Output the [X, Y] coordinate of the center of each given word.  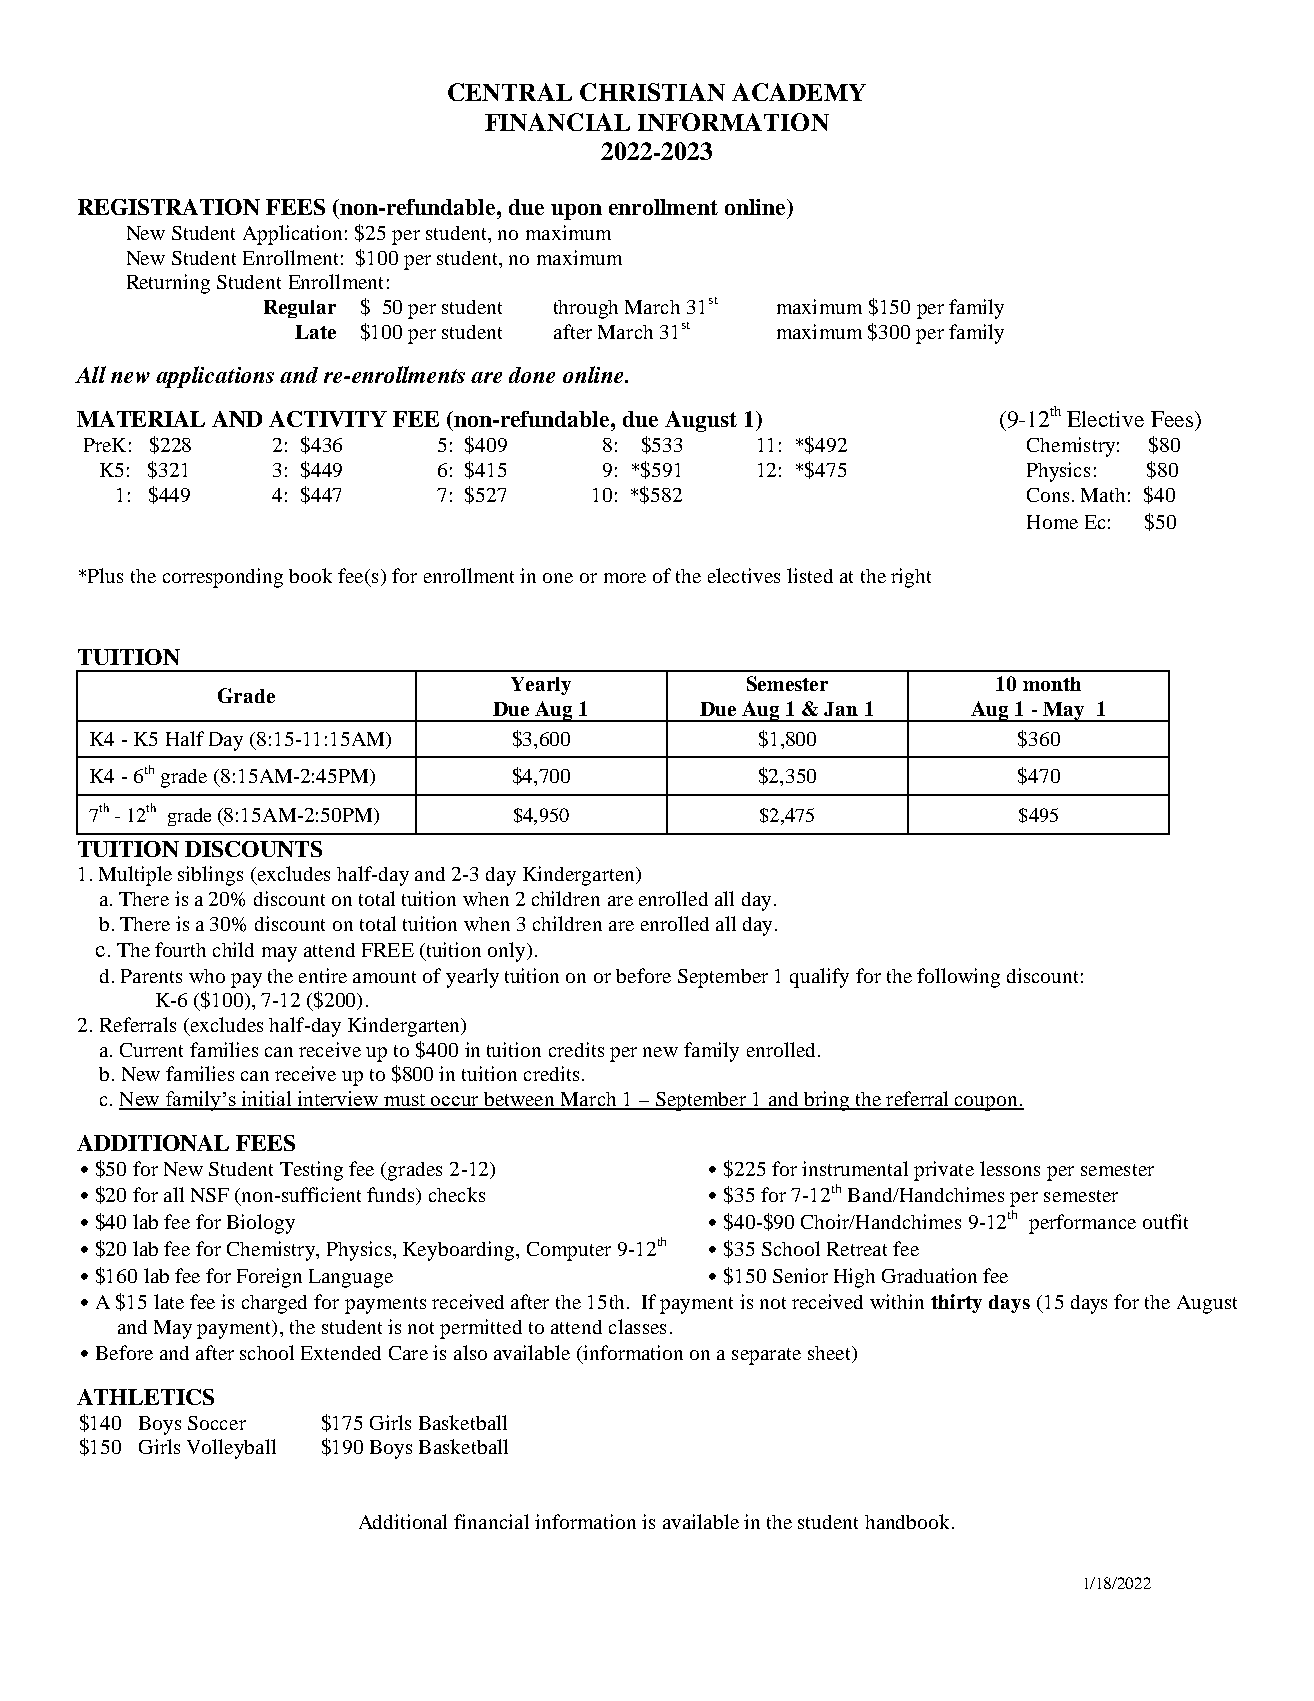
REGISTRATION [169, 207]
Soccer [217, 1423]
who [207, 976]
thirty [956, 1303]
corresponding [223, 578]
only [508, 952]
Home [1052, 522]
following [958, 978]
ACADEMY [799, 92]
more [625, 578]
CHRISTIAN [652, 92]
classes [637, 1326]
